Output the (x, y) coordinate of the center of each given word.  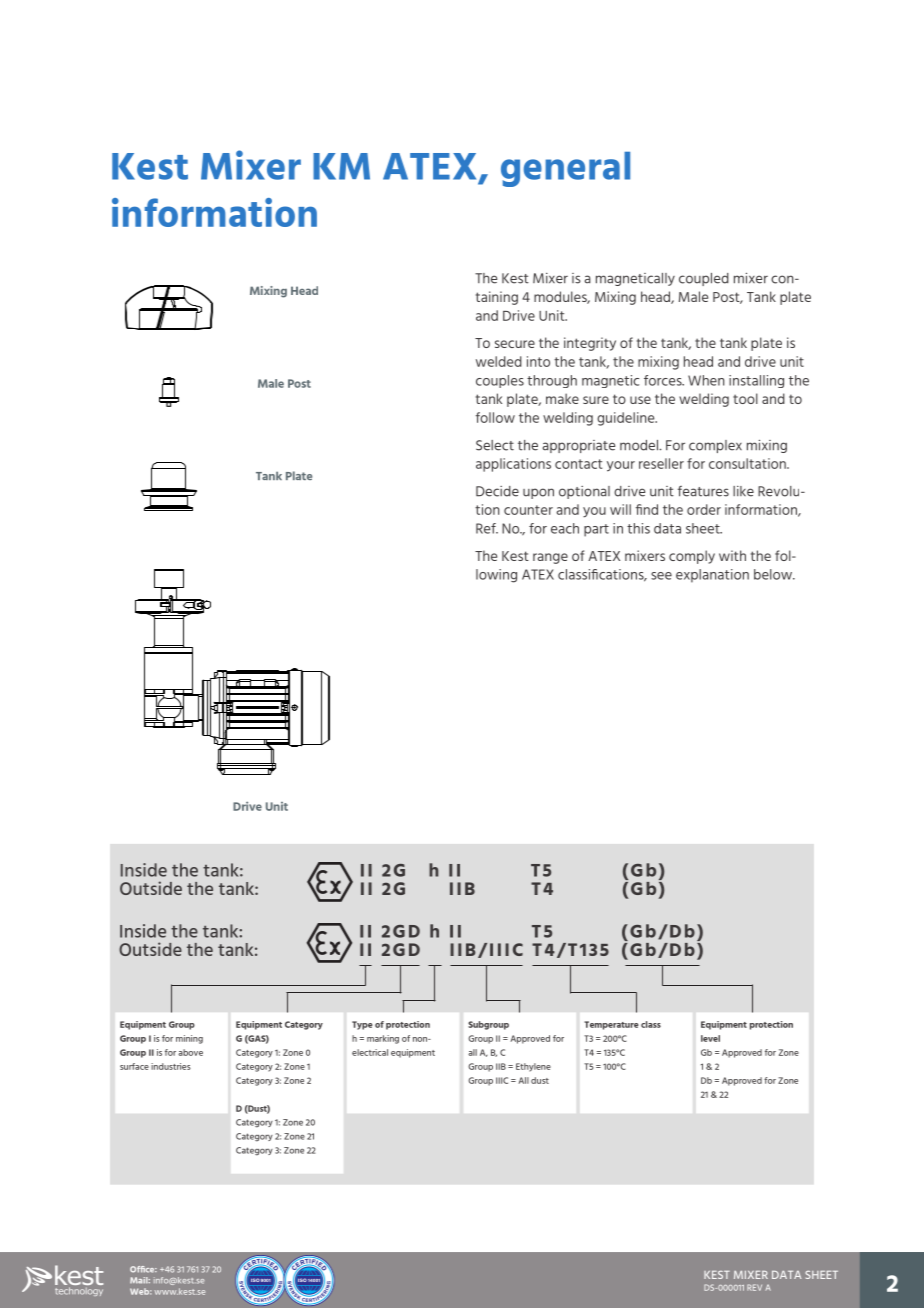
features (703, 491)
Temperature (611, 1025)
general (565, 169)
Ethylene (533, 1067)
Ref (487, 528)
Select (495, 445)
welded (499, 361)
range (550, 558)
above (190, 1052)
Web (141, 1291)
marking (383, 1039)
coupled (704, 279)
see (661, 576)
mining (189, 1039)
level (710, 1038)
